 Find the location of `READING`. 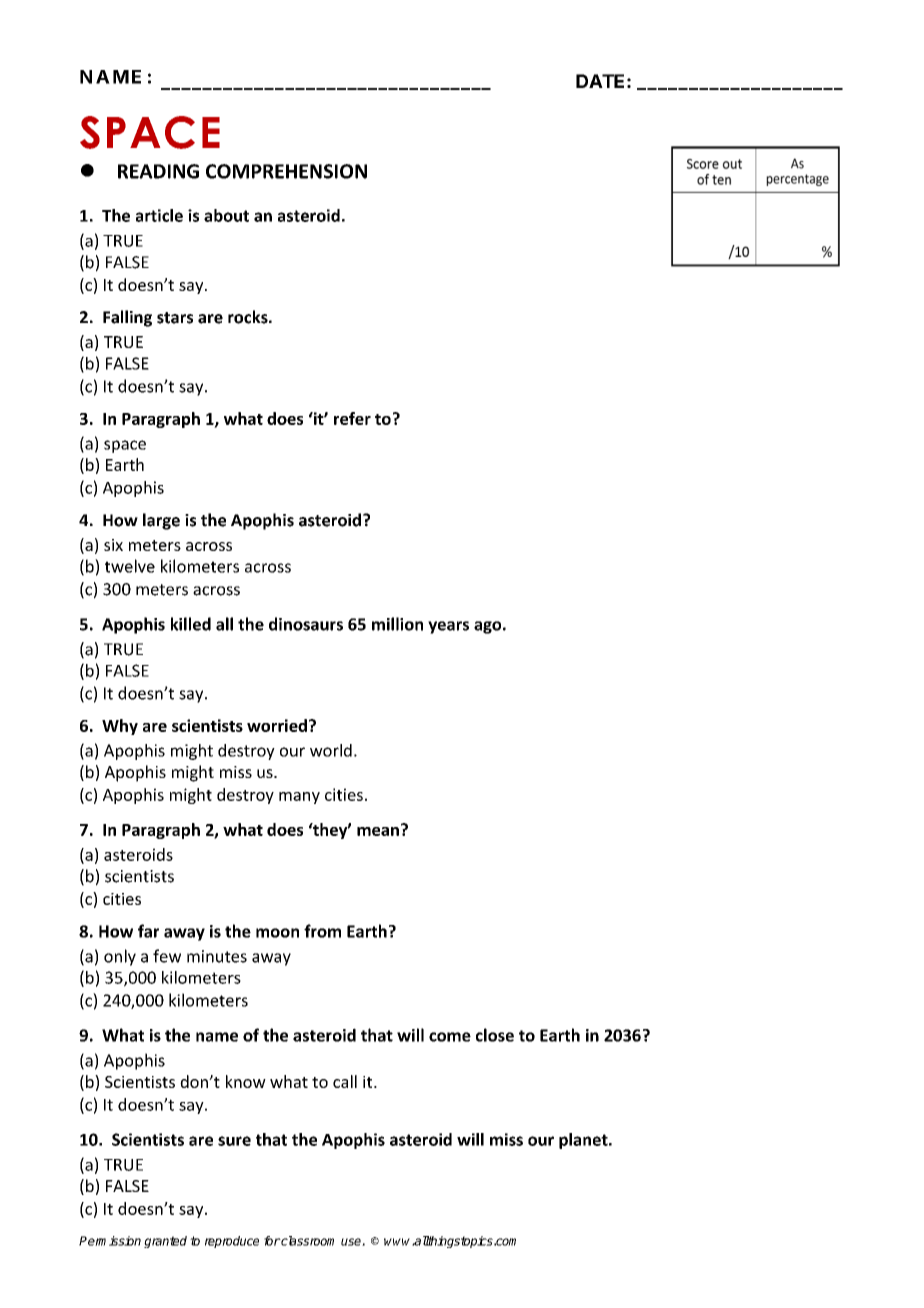

READING is located at coordinates (158, 171).
